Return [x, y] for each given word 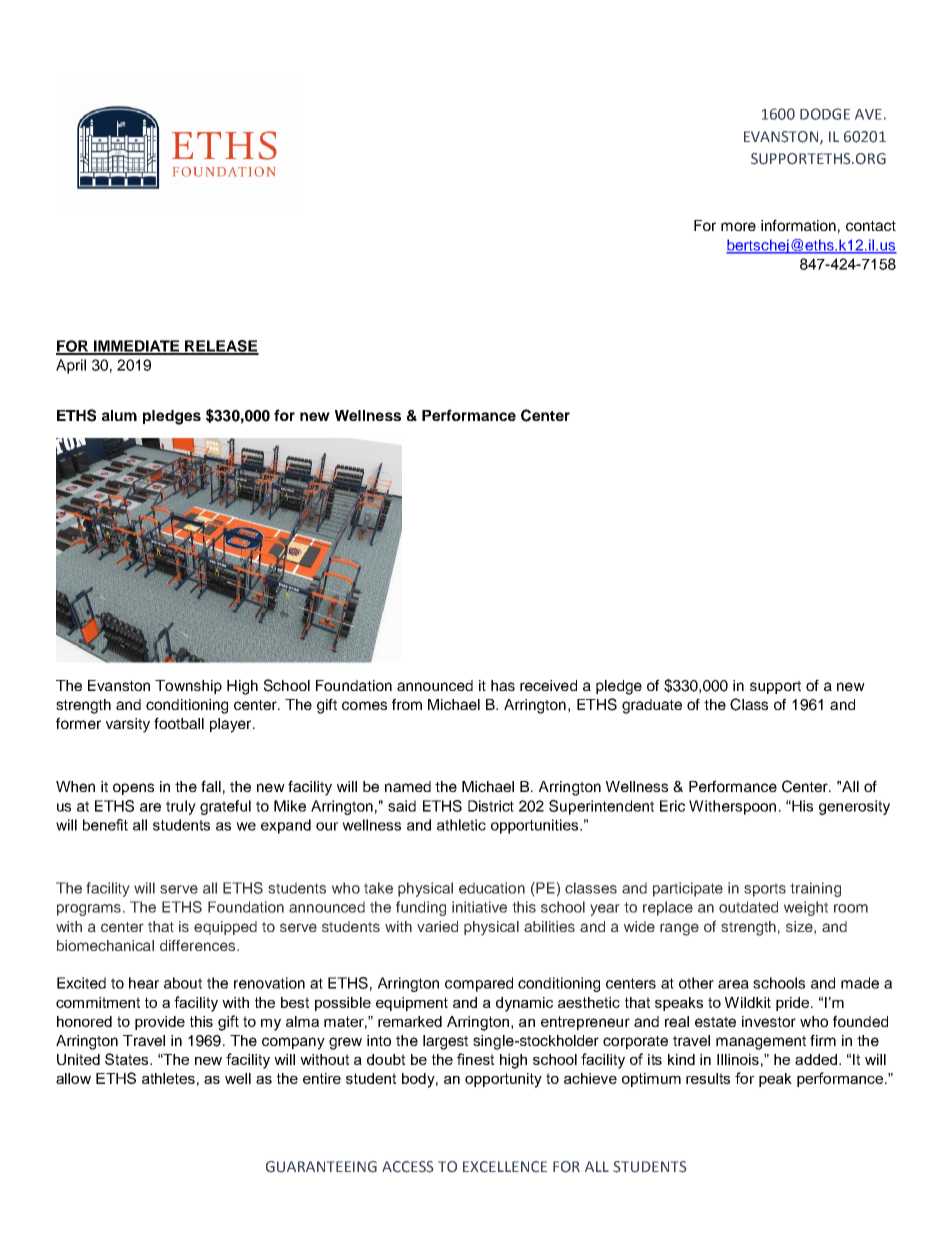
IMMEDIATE [137, 347]
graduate [652, 706]
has [503, 685]
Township [188, 687]
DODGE [825, 114]
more [738, 226]
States [128, 1059]
